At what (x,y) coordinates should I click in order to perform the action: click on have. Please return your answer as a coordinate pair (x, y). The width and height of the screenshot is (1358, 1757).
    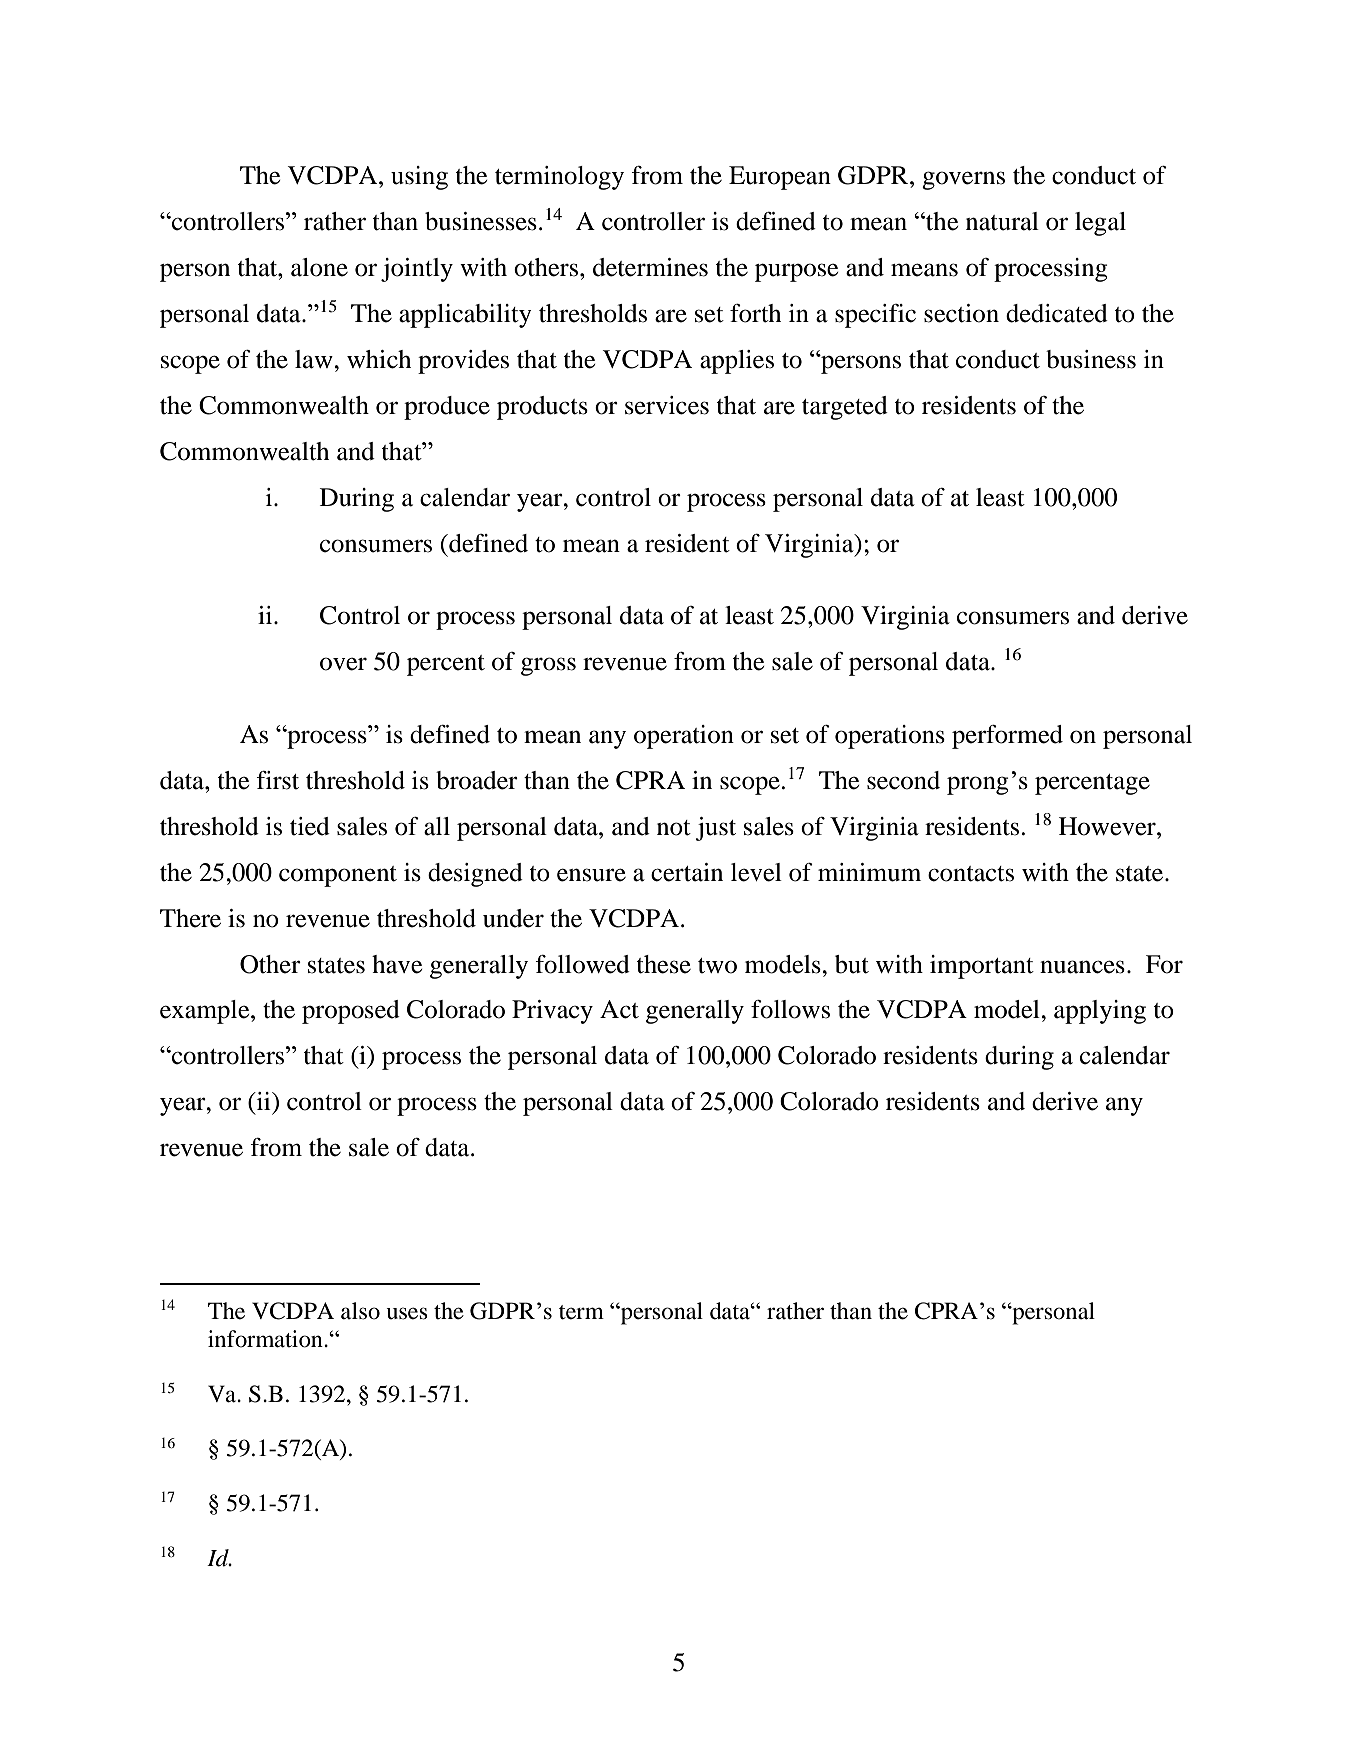
    Looking at the image, I should click on (397, 964).
